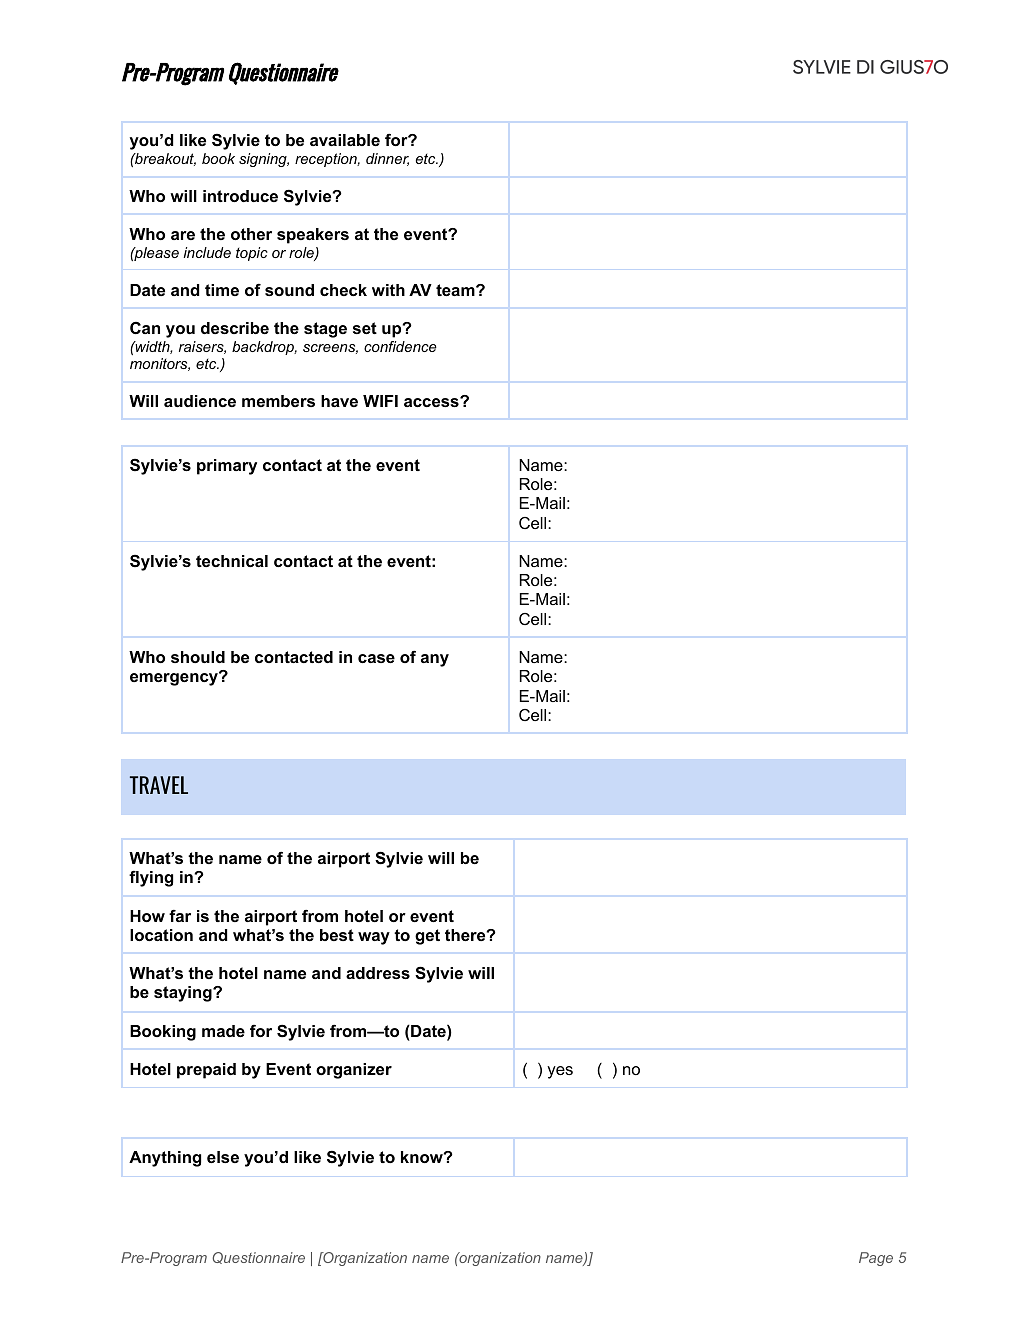 Image resolution: width=1027 pixels, height=1330 pixels. What do you see at coordinates (198, 657) in the screenshot?
I see `should` at bounding box center [198, 657].
